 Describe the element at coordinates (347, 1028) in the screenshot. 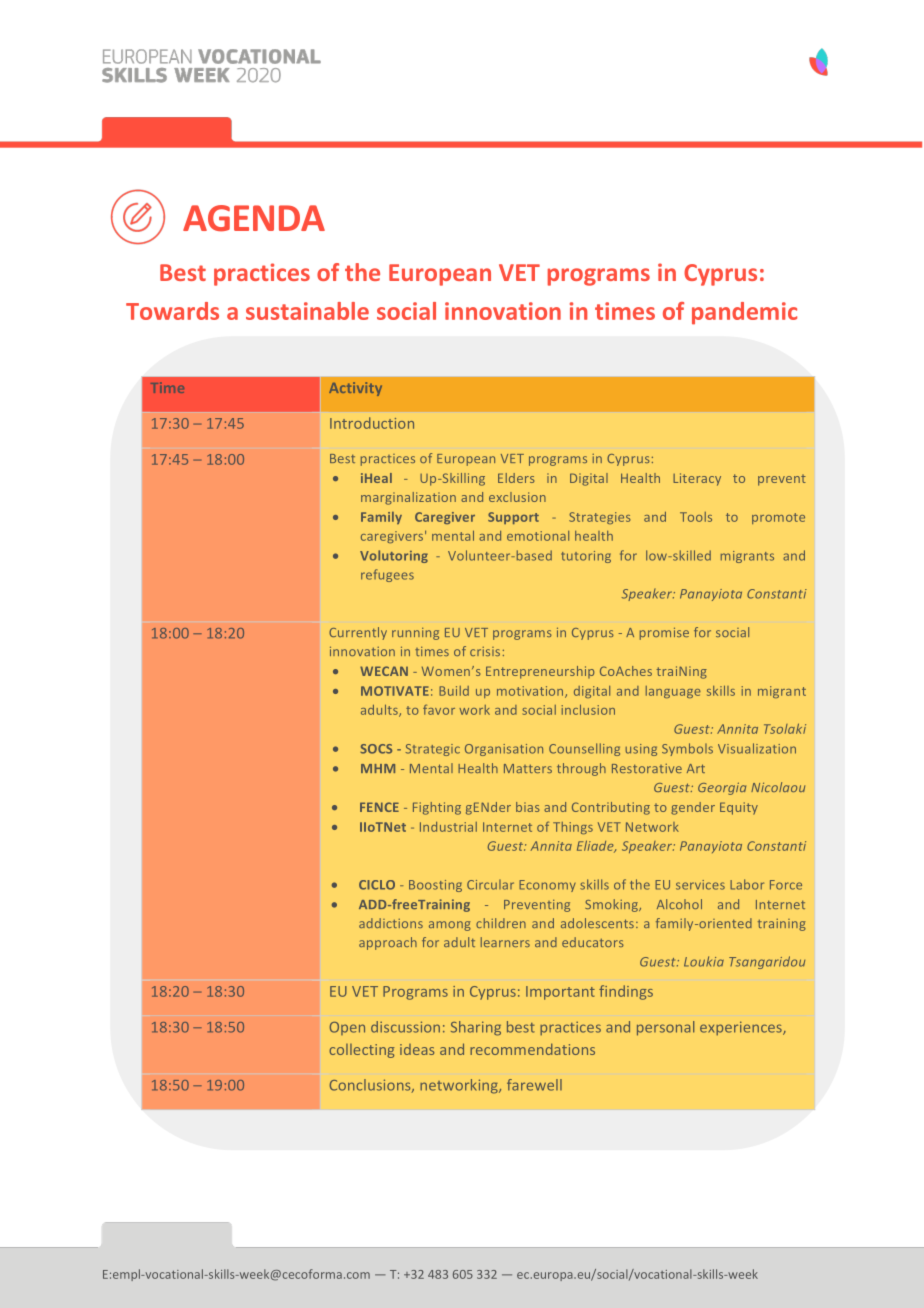

I see `Open` at that location.
